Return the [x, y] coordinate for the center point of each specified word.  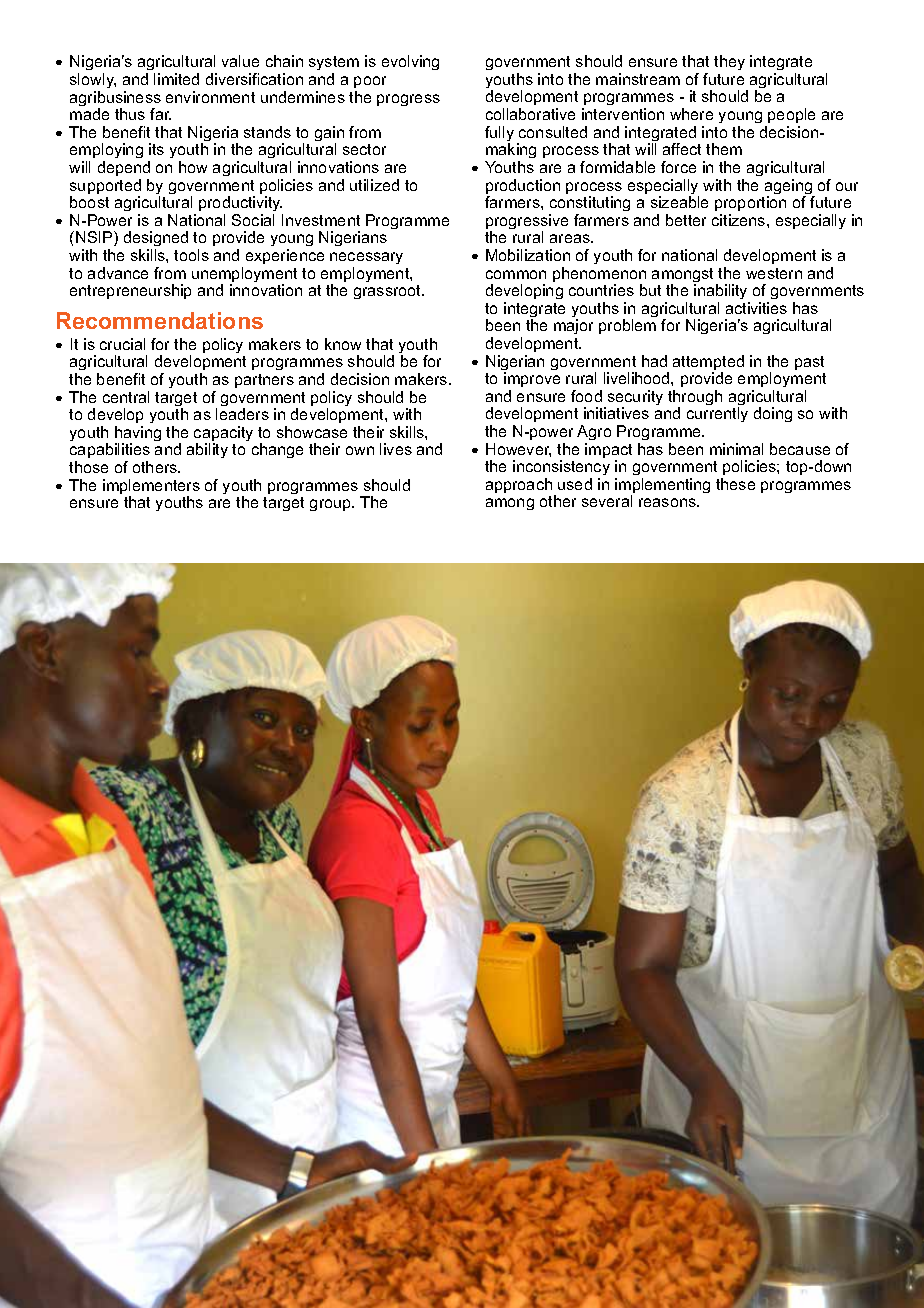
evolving [410, 62]
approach [520, 487]
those [88, 467]
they [729, 62]
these [735, 484]
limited [176, 79]
